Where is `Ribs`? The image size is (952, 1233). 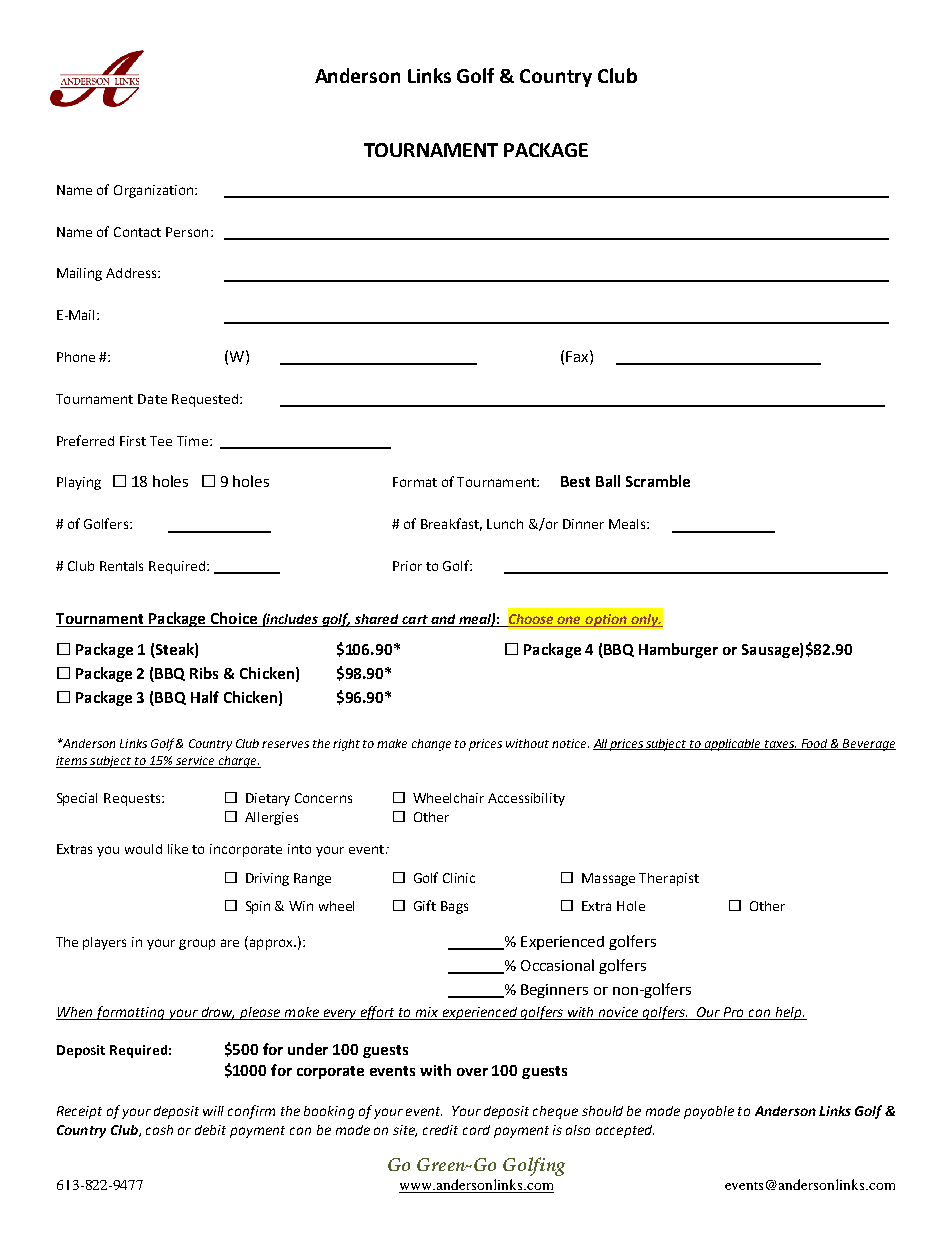
Ribs is located at coordinates (204, 673).
